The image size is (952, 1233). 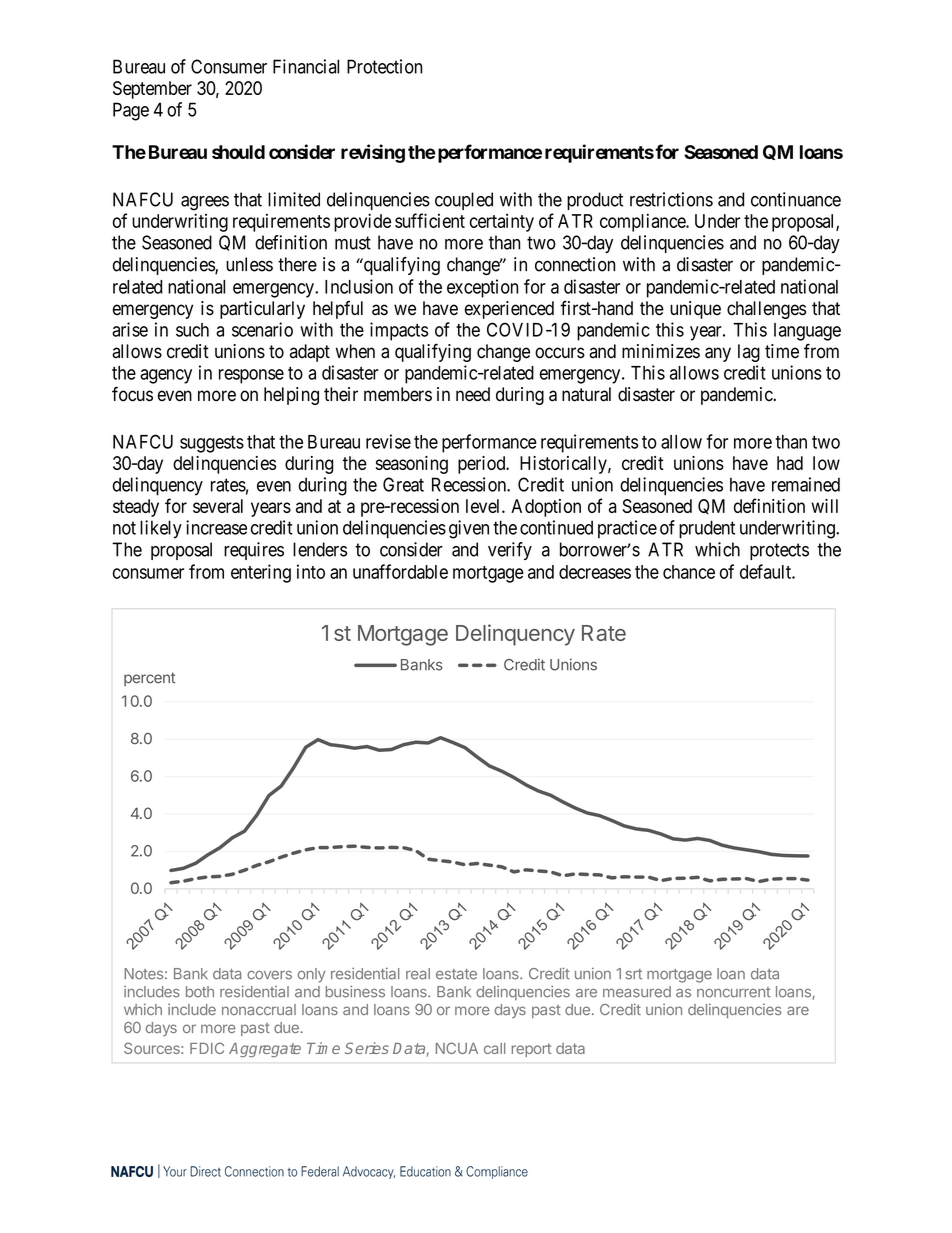 I want to click on report, so click(x=531, y=1050).
